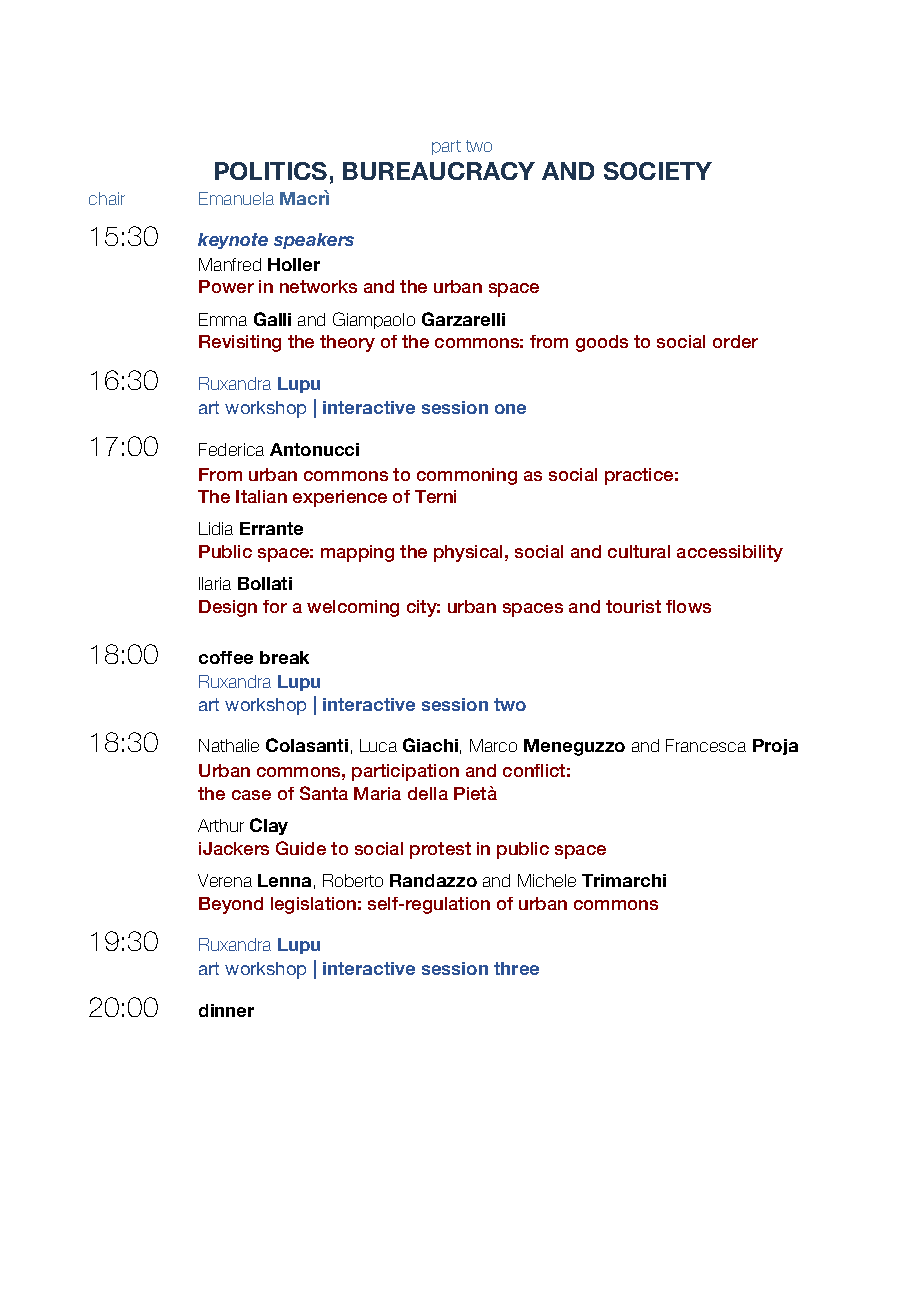  I want to click on chair, so click(107, 198).
